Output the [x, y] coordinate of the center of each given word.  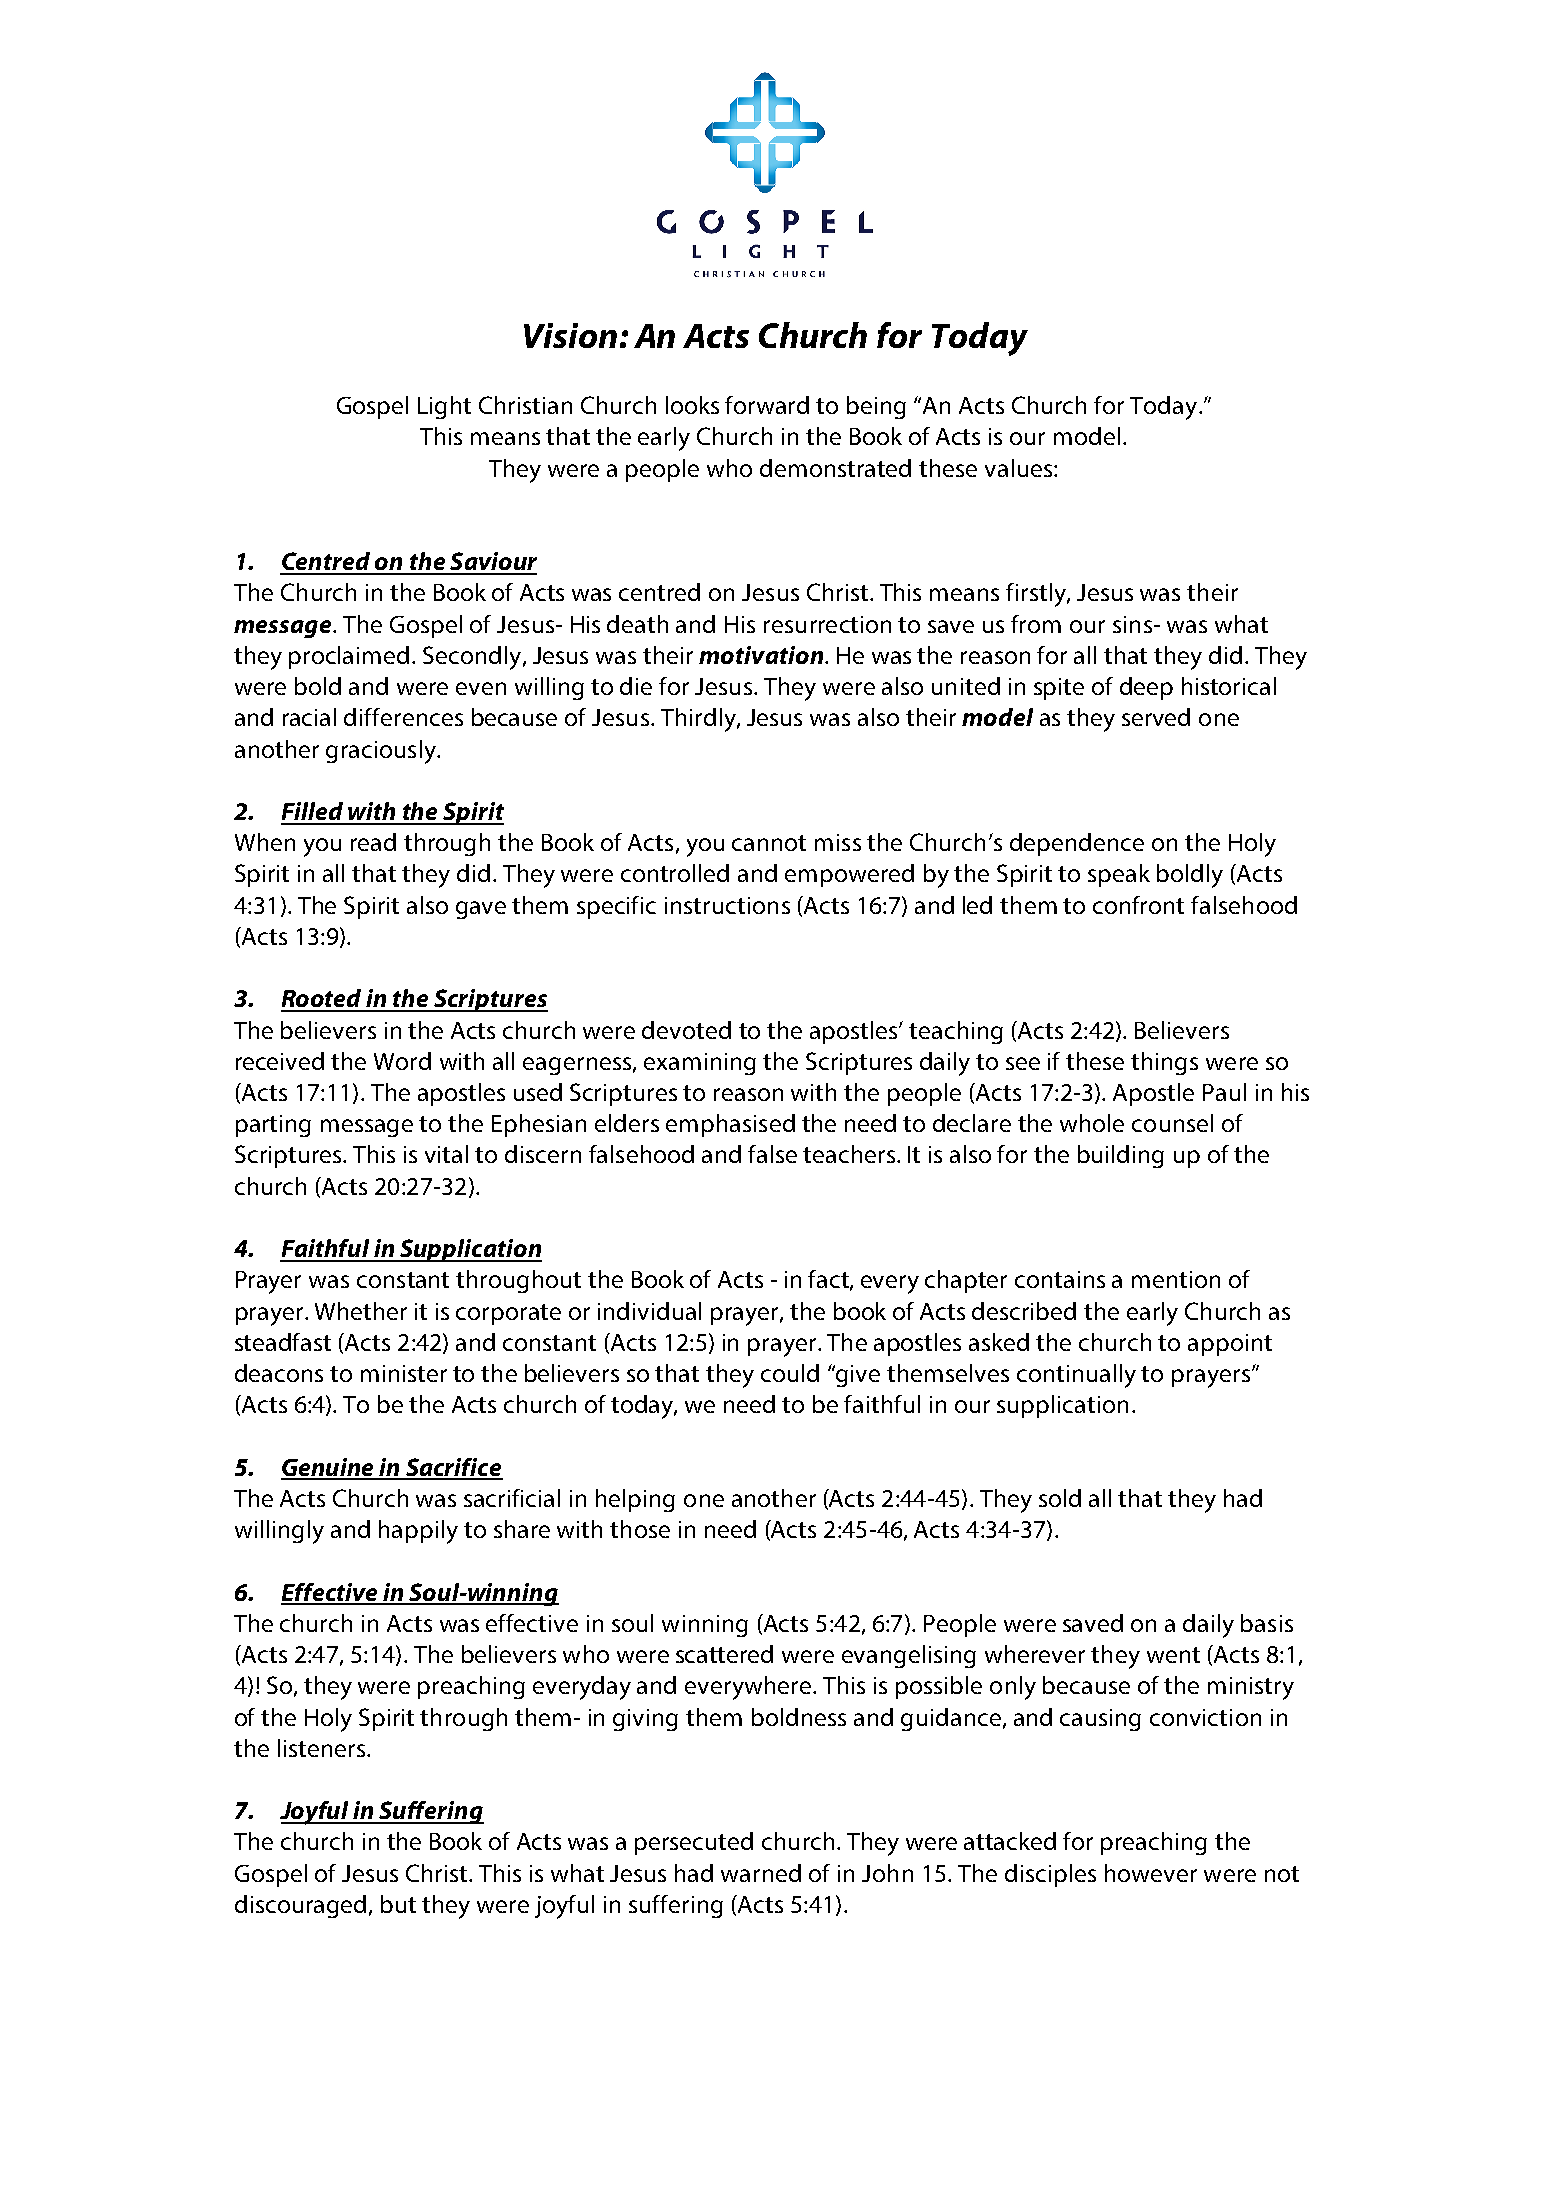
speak [1119, 875]
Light [444, 407]
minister [404, 1373]
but [398, 1904]
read [373, 842]
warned [761, 1873]
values [1020, 468]
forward [767, 405]
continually [1076, 1376]
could [790, 1373]
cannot [769, 843]
